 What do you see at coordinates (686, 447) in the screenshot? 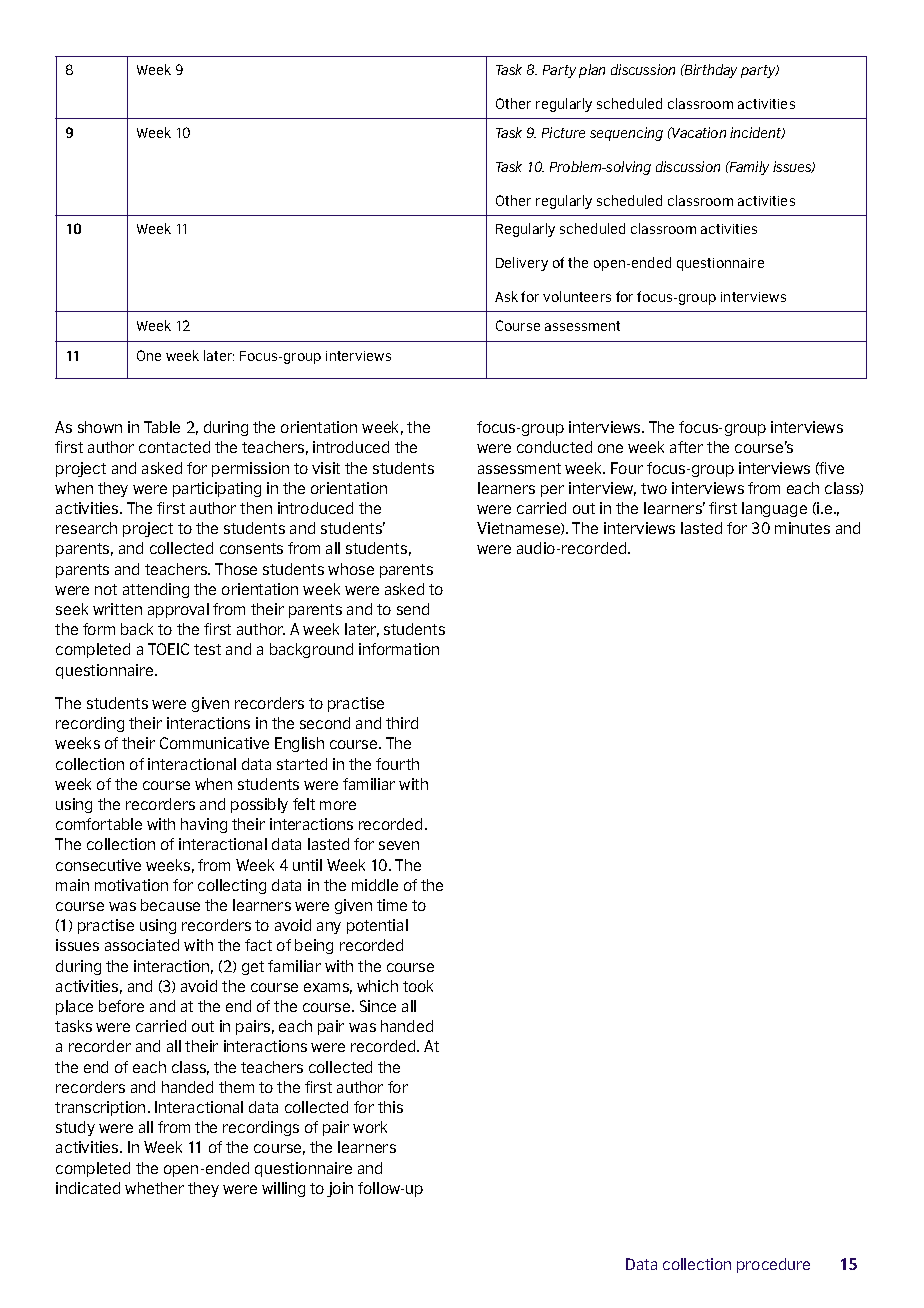
I see `after` at bounding box center [686, 447].
